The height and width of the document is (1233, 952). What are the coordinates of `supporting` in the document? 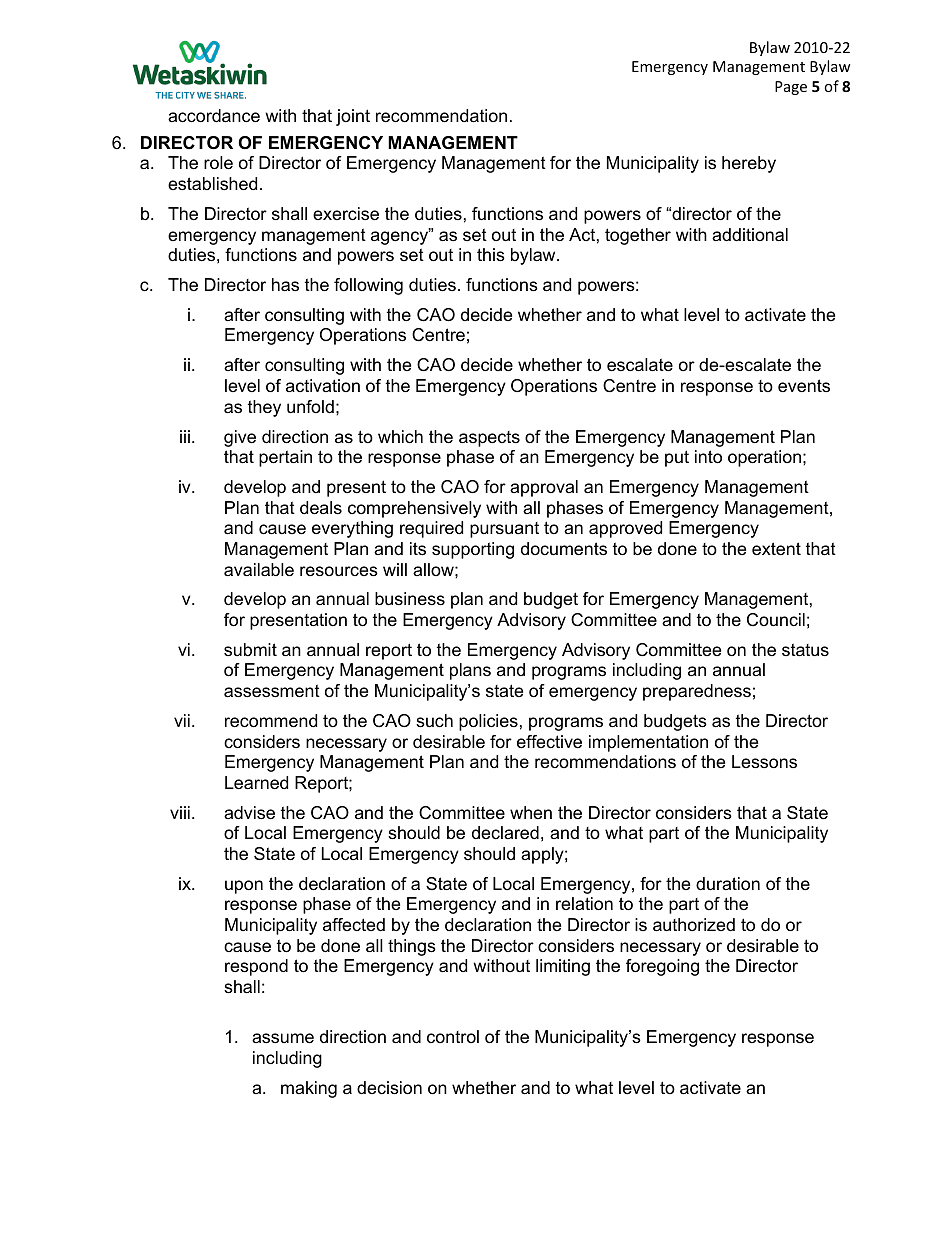 It's located at (473, 550).
